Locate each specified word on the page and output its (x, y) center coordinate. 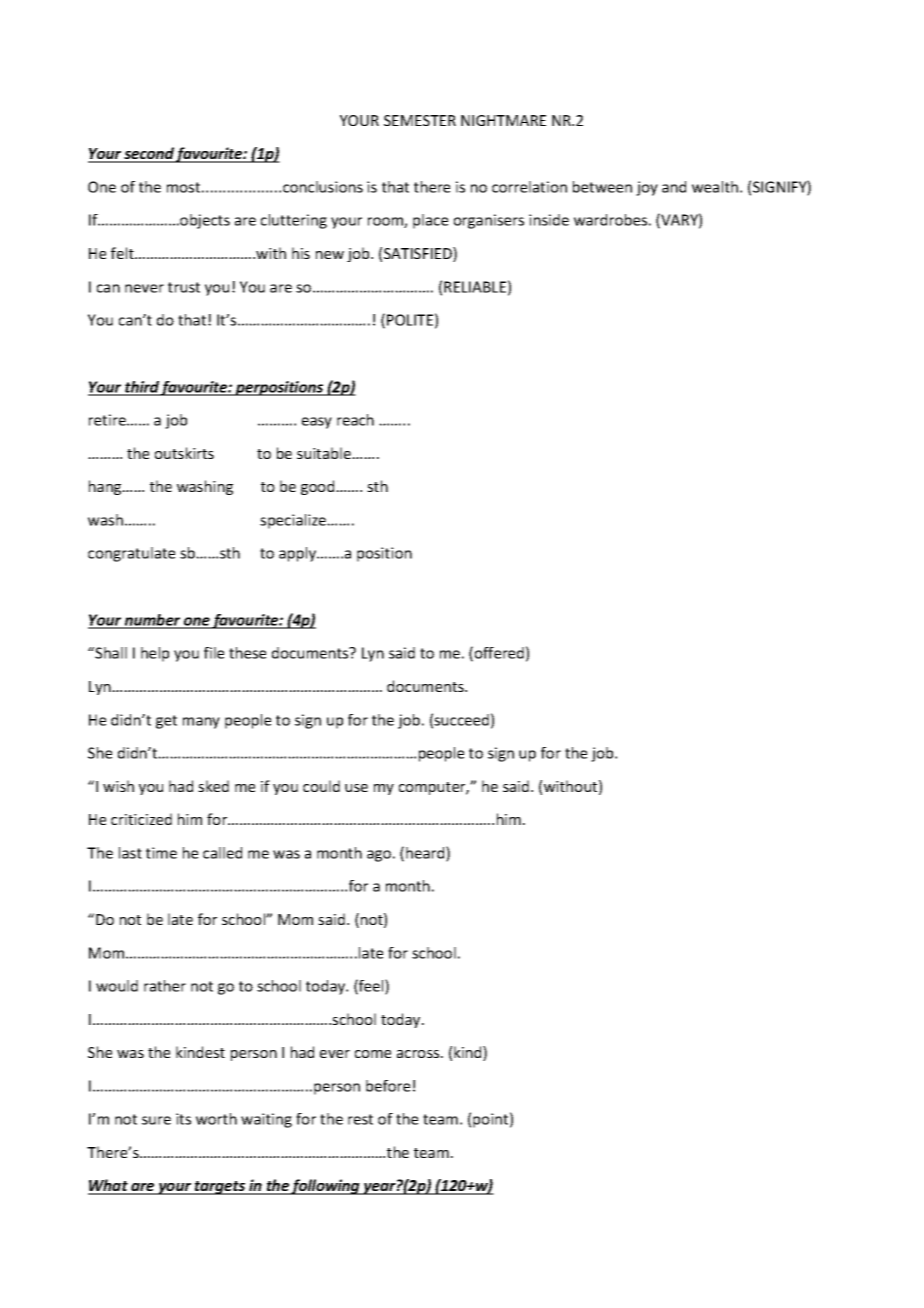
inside (549, 220)
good (319, 487)
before (388, 1086)
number (153, 621)
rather (165, 986)
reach (355, 420)
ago (379, 856)
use (356, 788)
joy (647, 188)
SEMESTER (420, 120)
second (149, 154)
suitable (325, 453)
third (142, 388)
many (201, 723)
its (183, 1119)
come (373, 1054)
